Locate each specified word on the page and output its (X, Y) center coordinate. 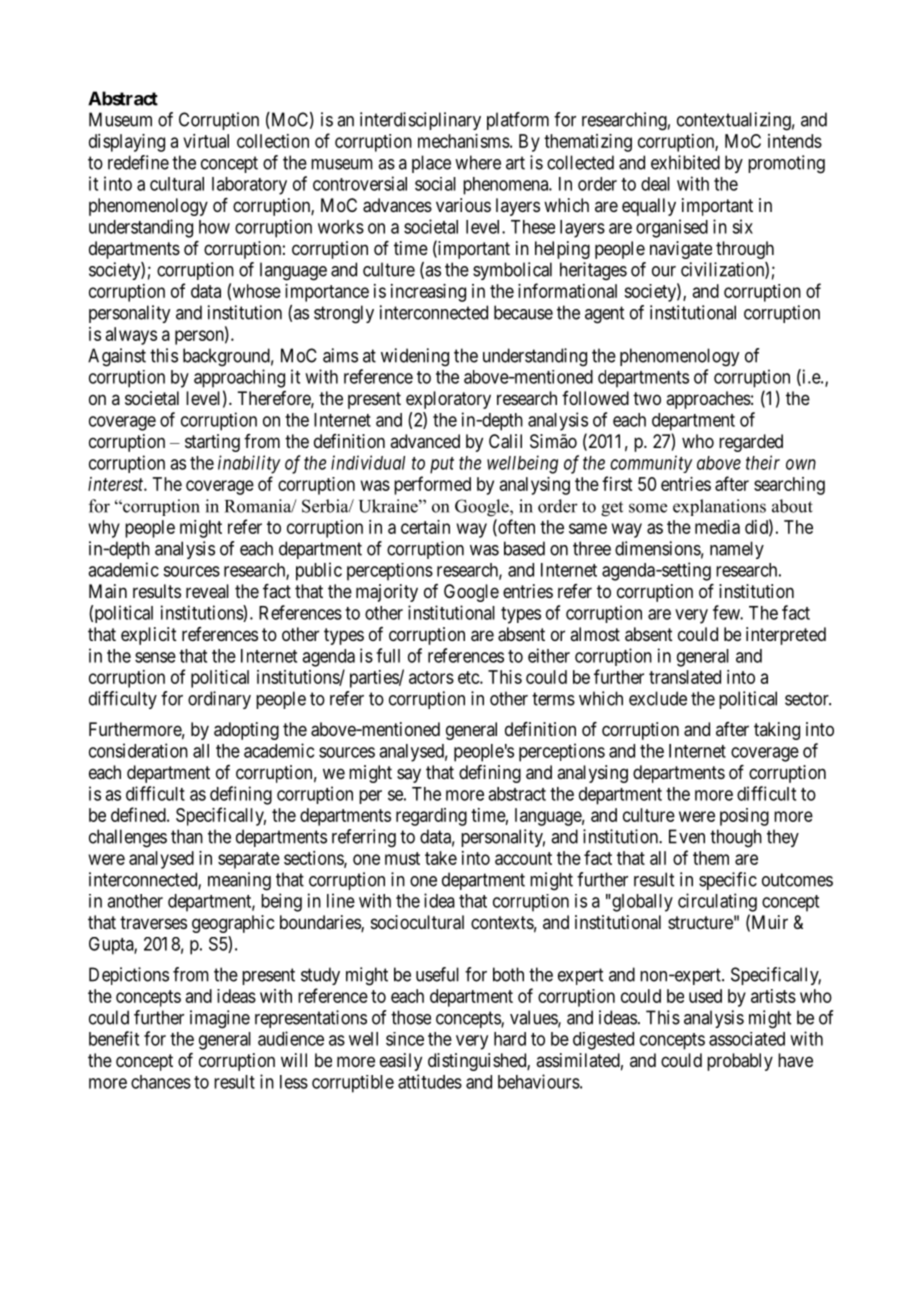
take (441, 858)
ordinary (219, 700)
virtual (206, 141)
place (431, 164)
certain (425, 527)
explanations (719, 507)
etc (469, 677)
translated (685, 677)
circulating (717, 902)
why (104, 529)
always (131, 336)
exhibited (685, 162)
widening (415, 357)
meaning (239, 881)
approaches (708, 400)
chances (161, 1082)
